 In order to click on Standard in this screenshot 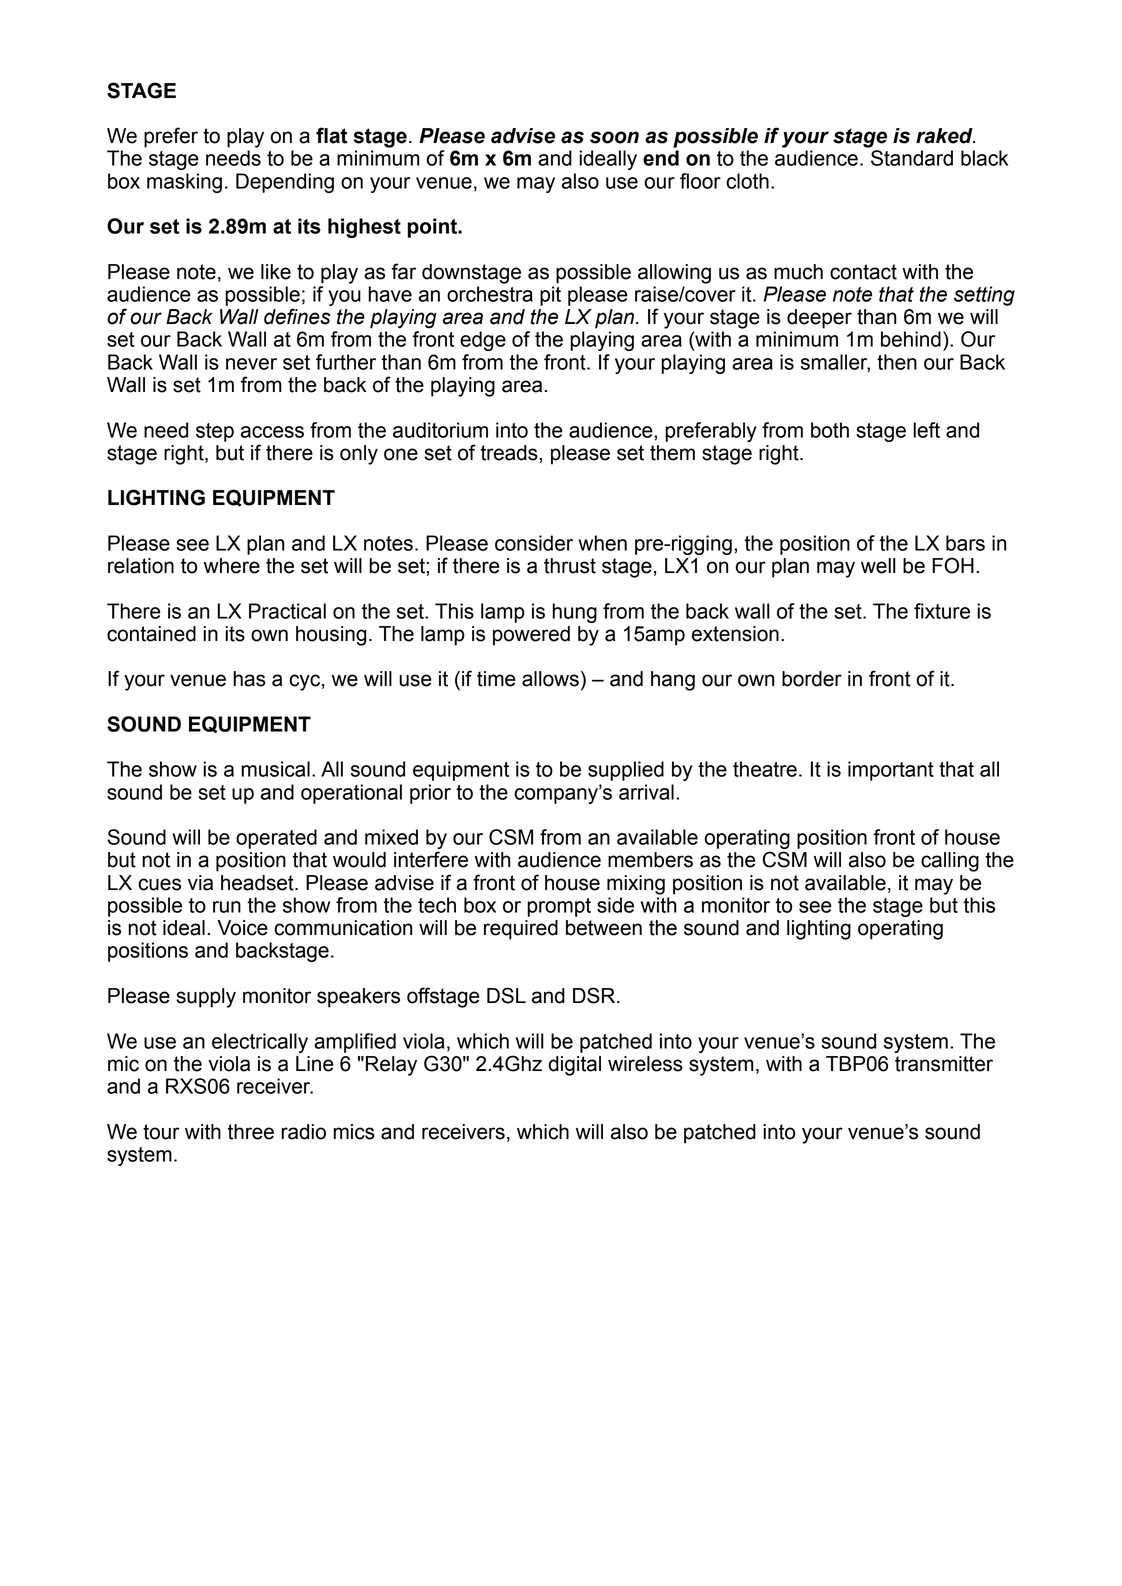, I will do `click(912, 158)`.
